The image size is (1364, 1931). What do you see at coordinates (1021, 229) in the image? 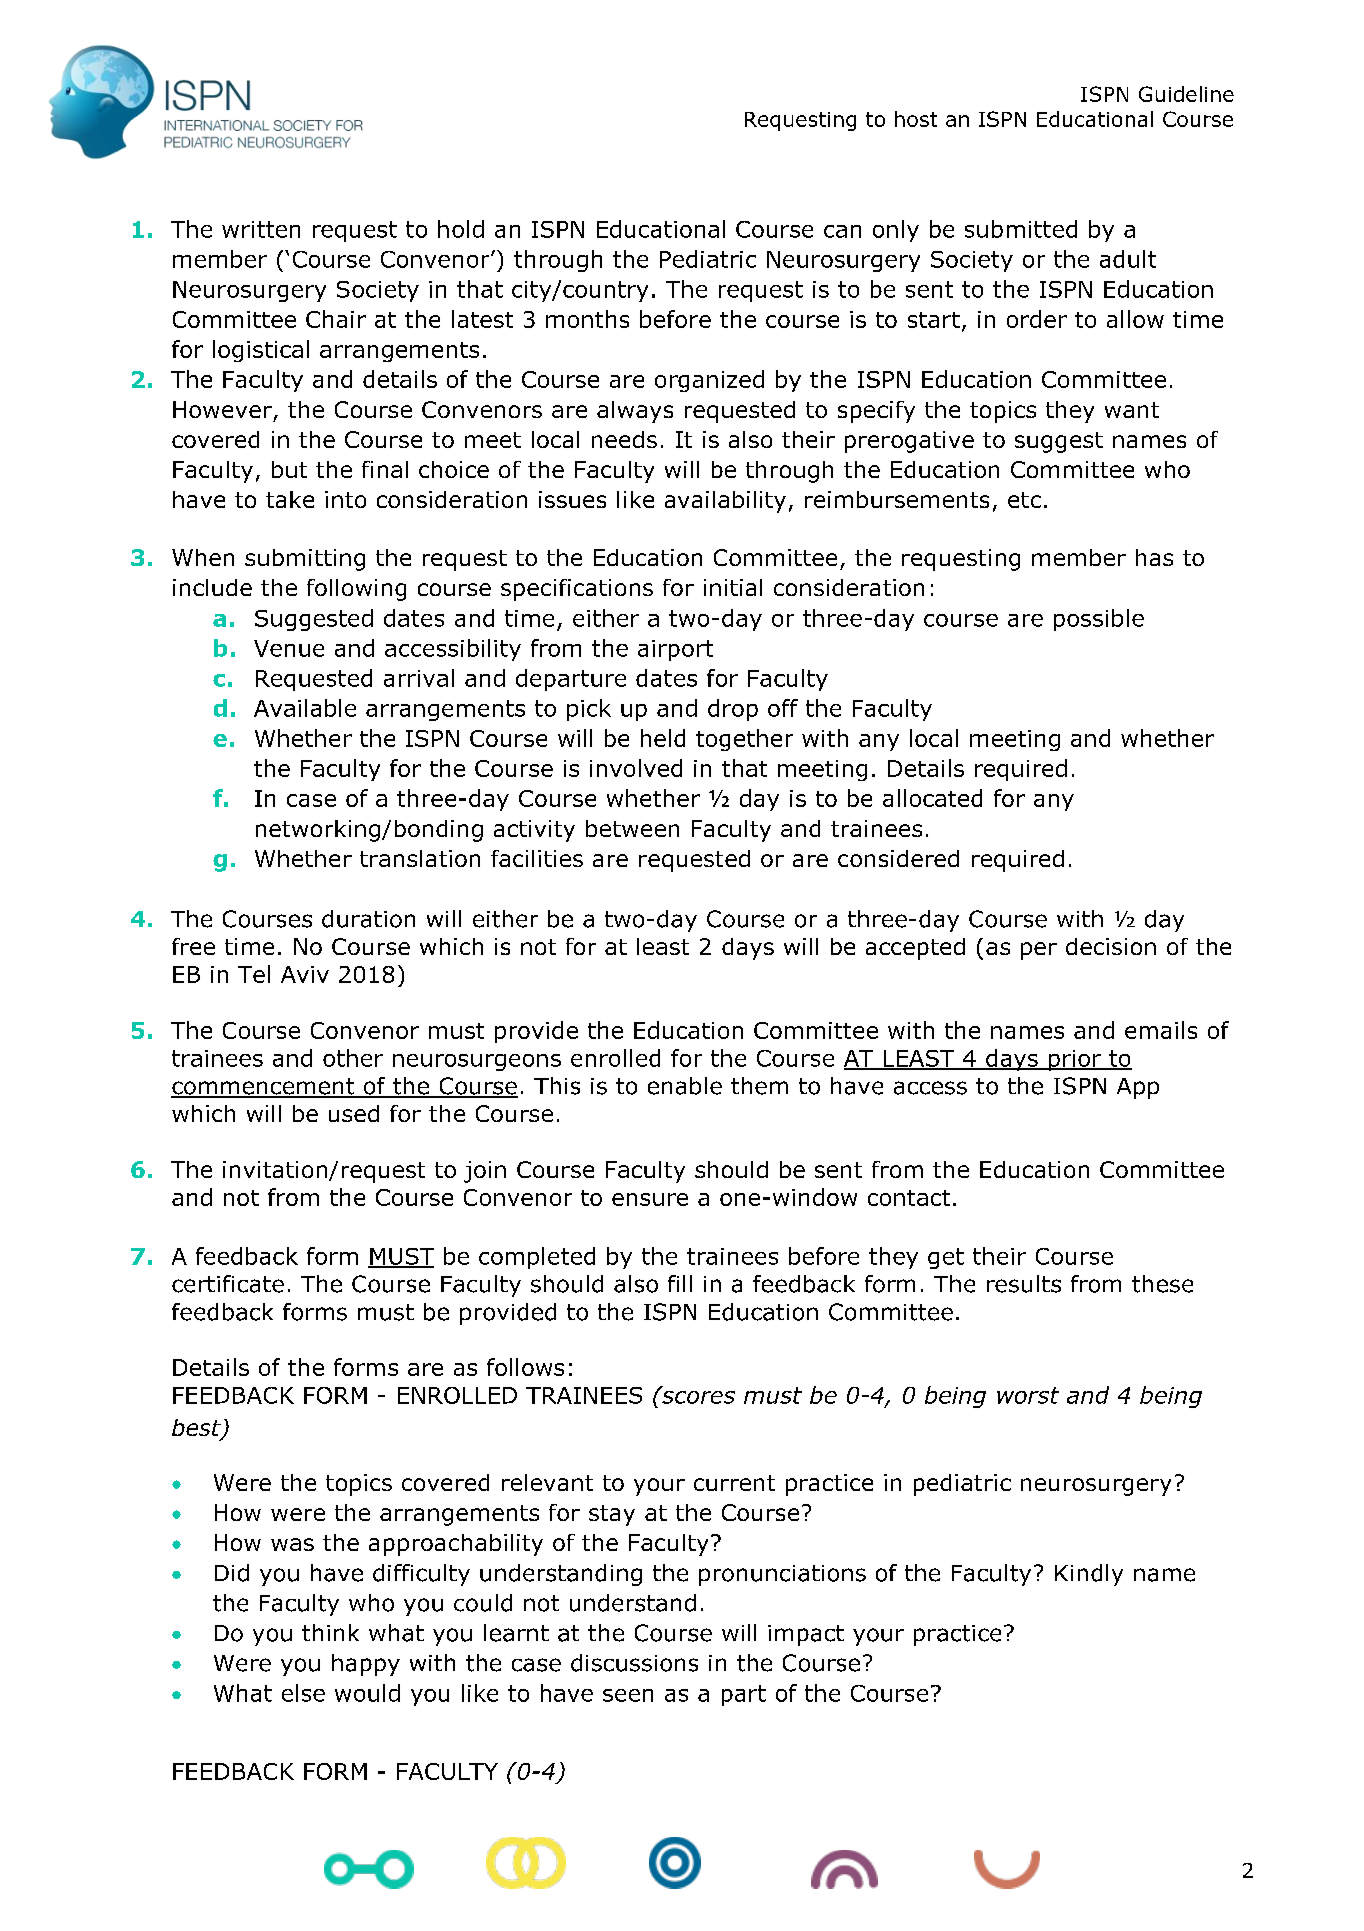
I see `submitted` at bounding box center [1021, 229].
